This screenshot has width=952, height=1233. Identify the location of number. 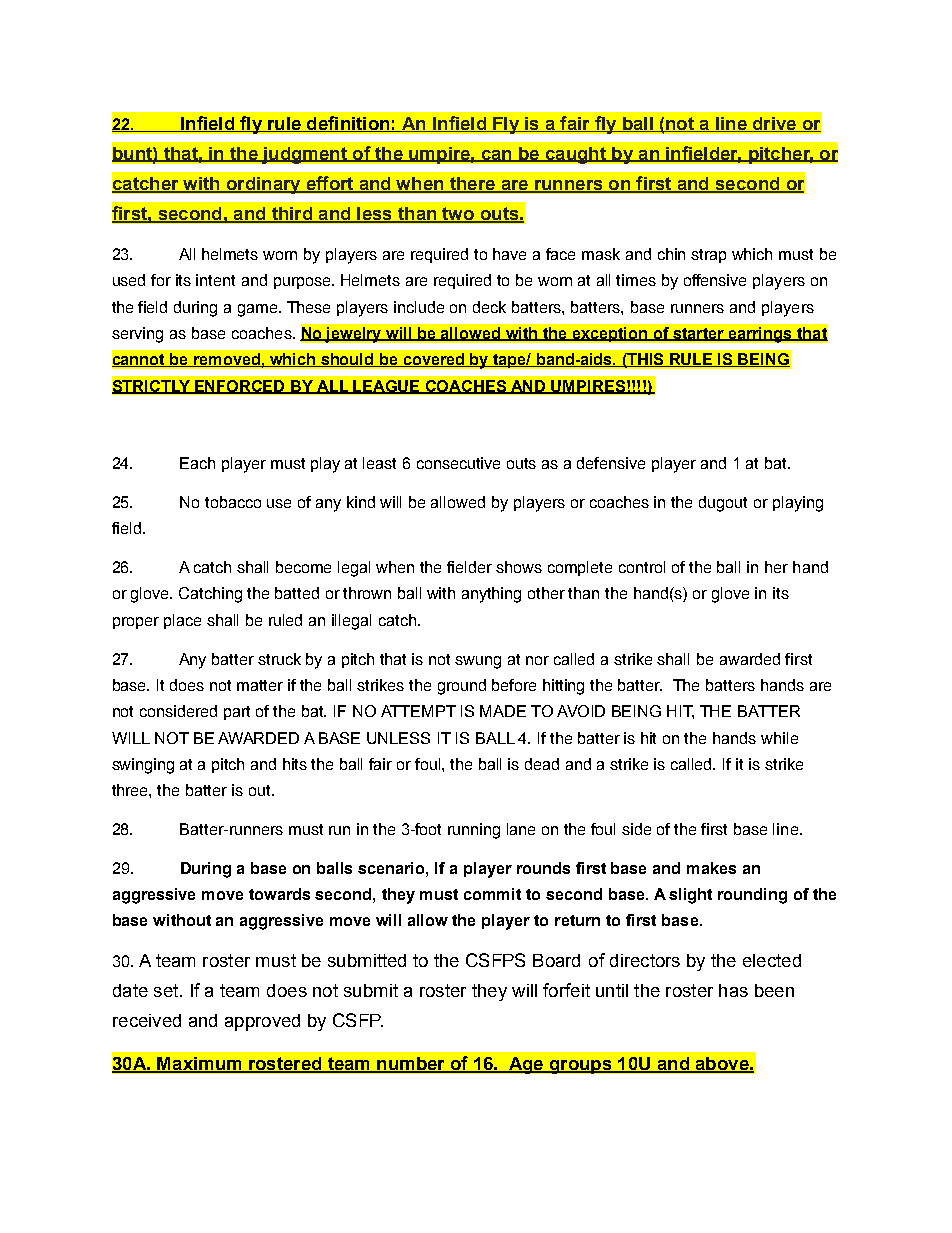
(411, 1065).
